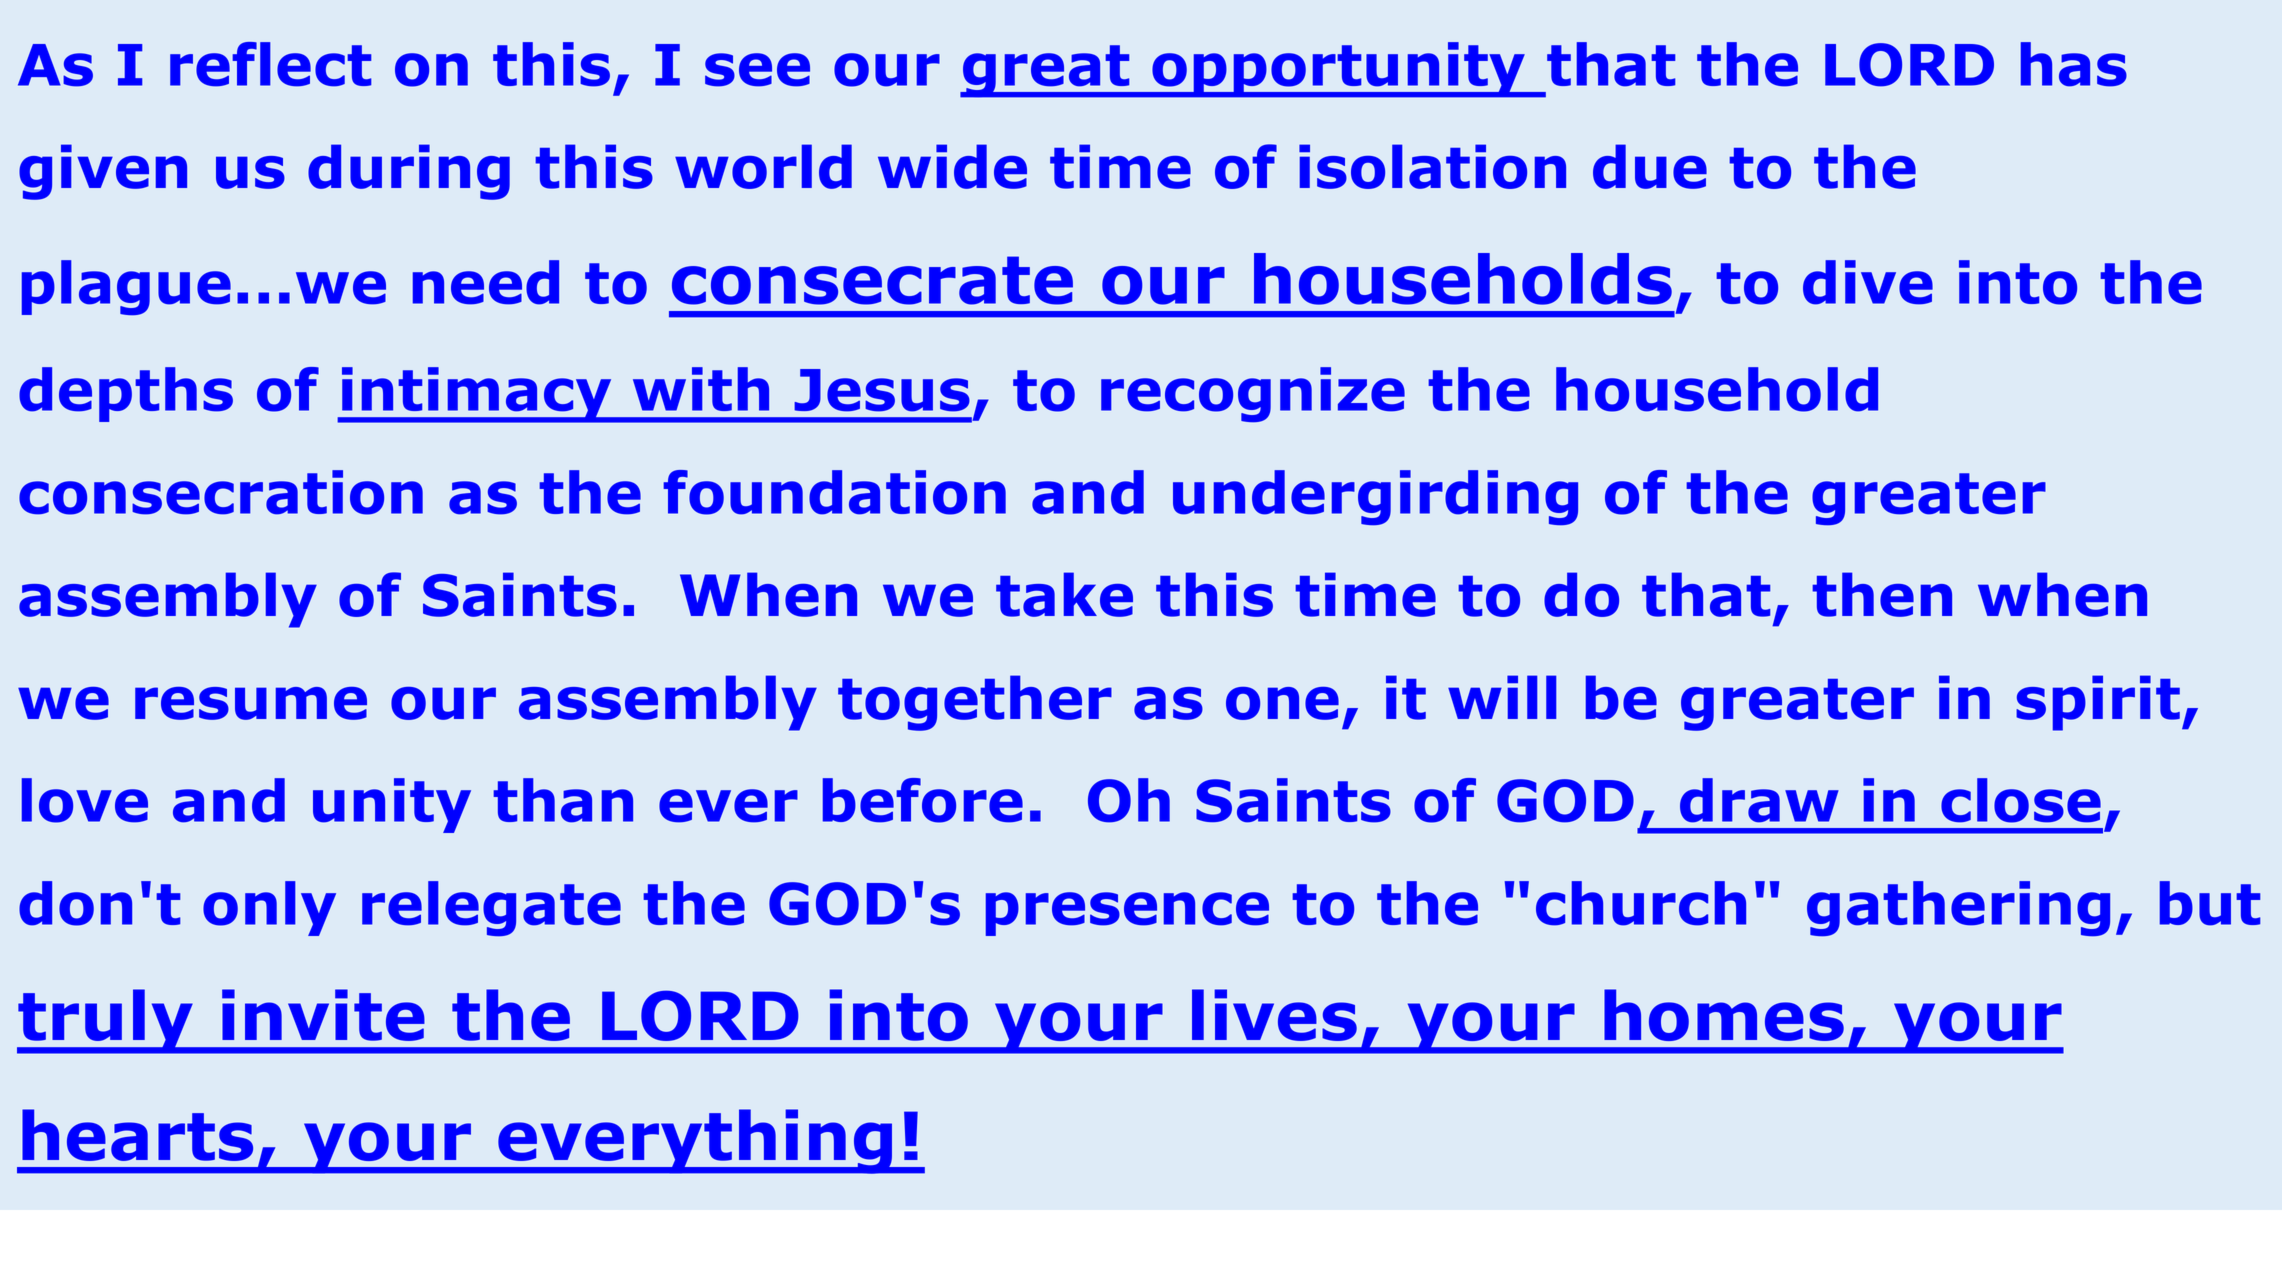 This page has height=1284, width=2282. Describe the element at coordinates (2074, 64) in the page. I see `has` at that location.
